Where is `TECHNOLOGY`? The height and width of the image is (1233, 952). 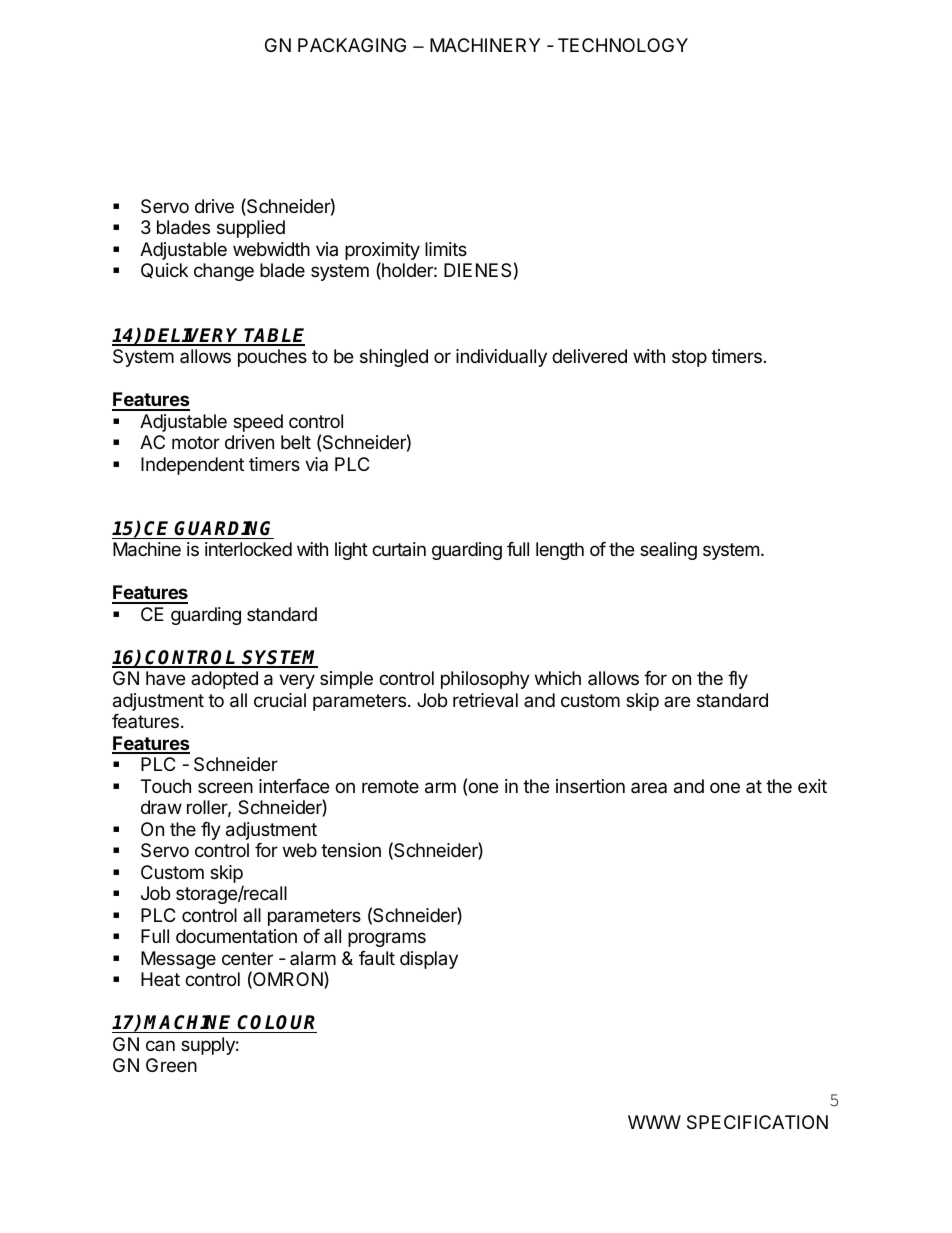
TECHNOLOGY is located at coordinates (623, 45).
